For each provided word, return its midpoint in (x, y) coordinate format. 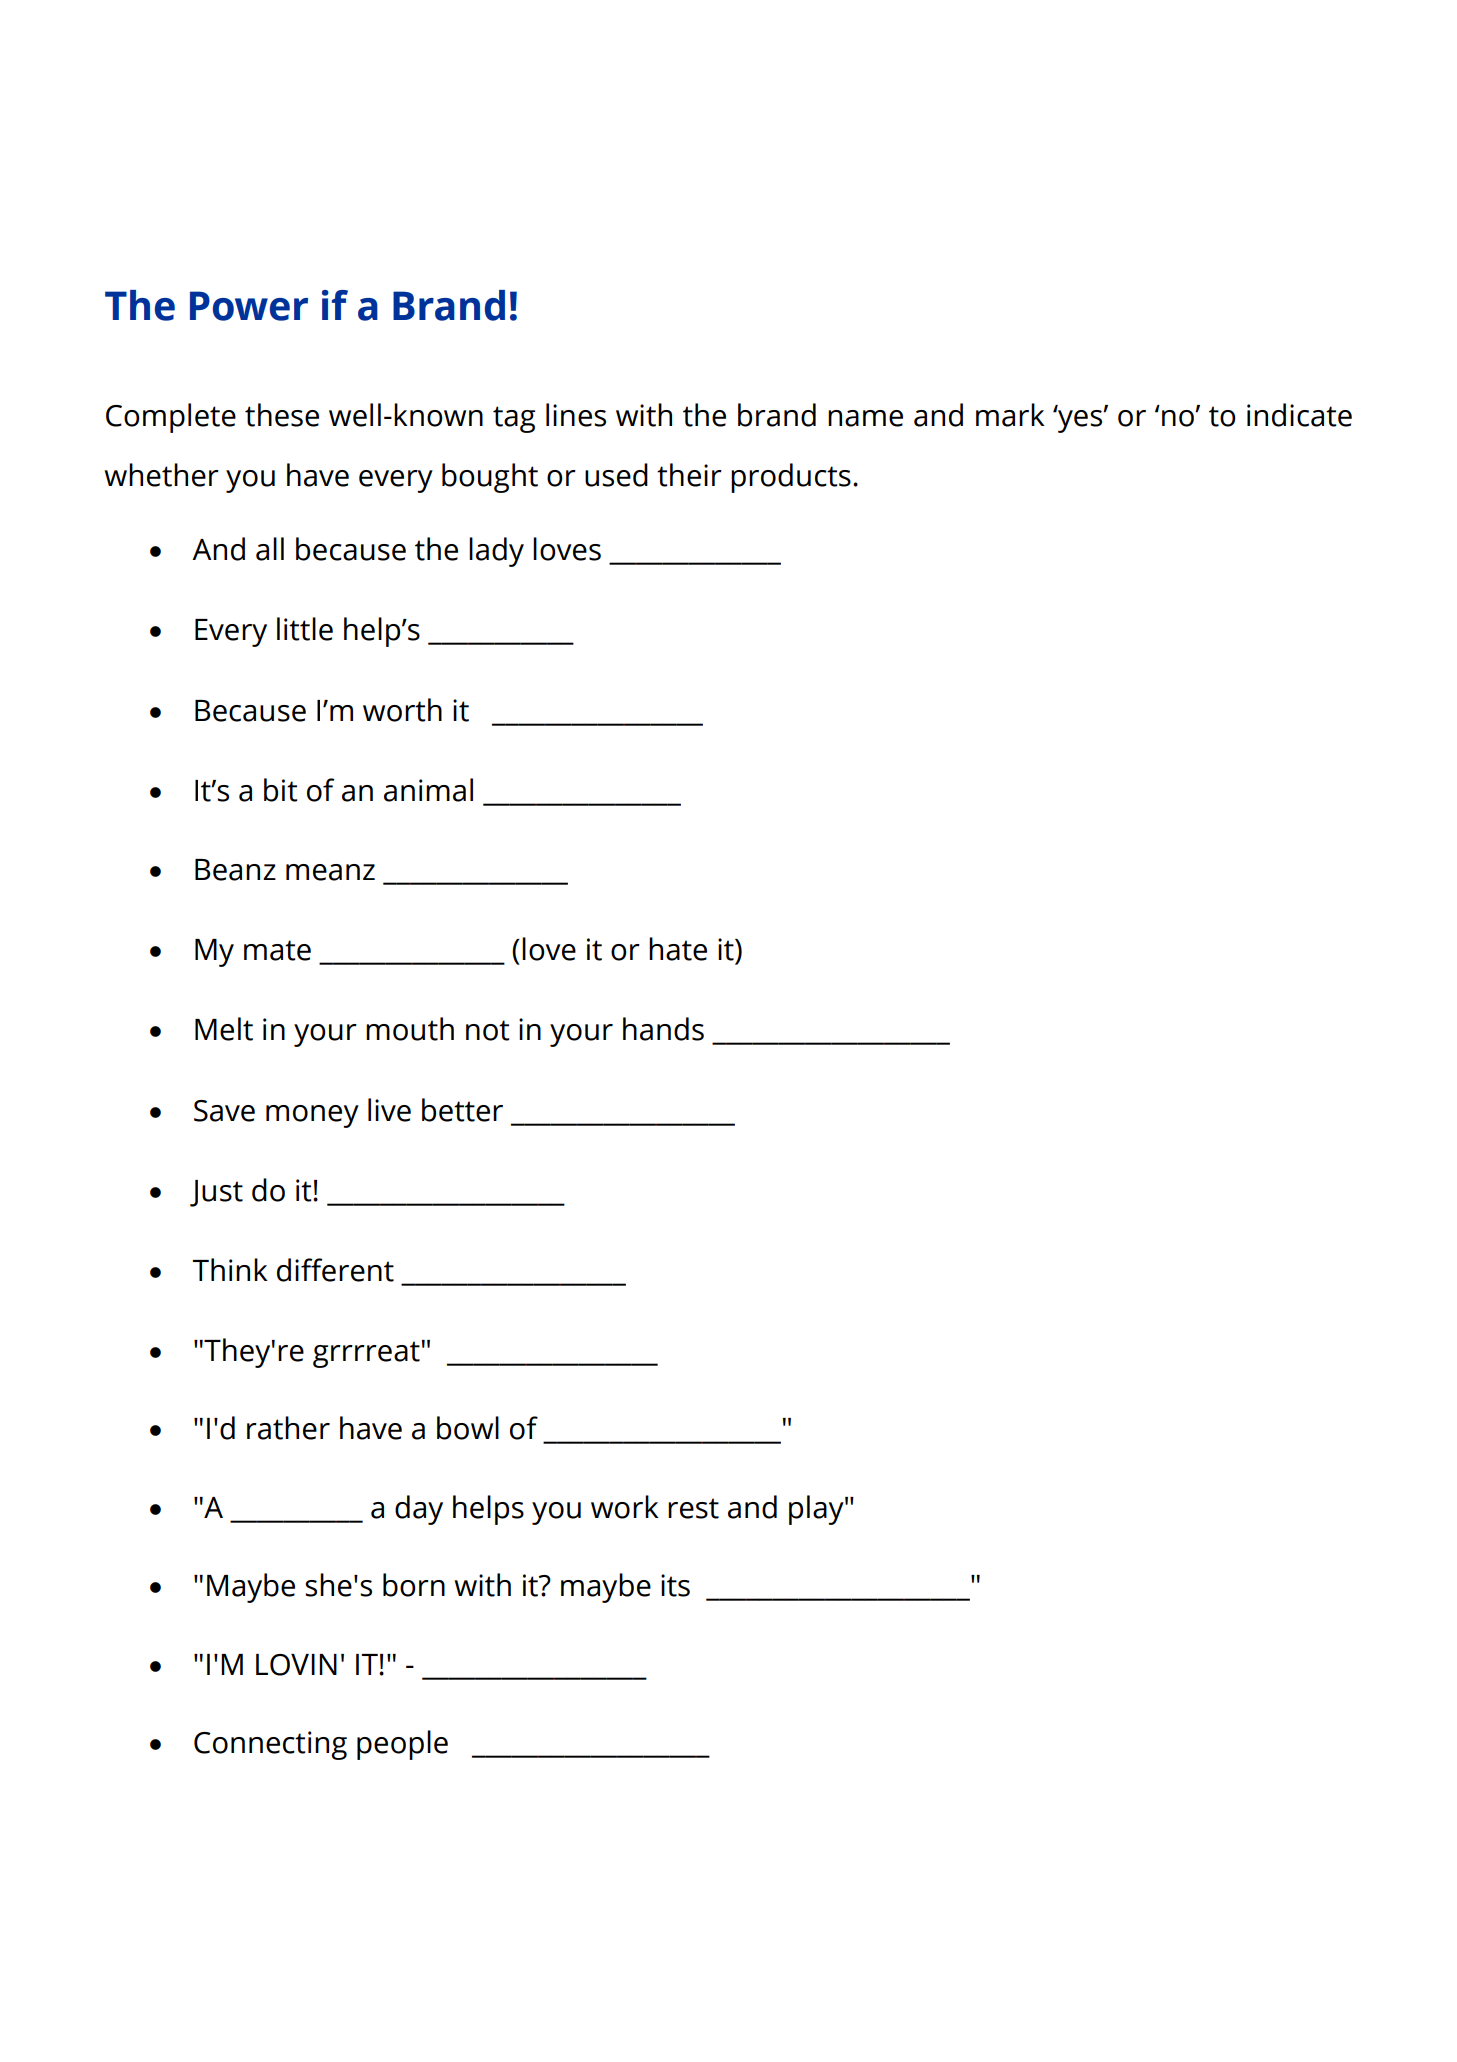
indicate (1299, 415)
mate (277, 950)
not (488, 1030)
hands (663, 1029)
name (865, 418)
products (791, 478)
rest (693, 1508)
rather (288, 1428)
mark (1010, 415)
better (462, 1110)
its (675, 1585)
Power (249, 306)
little (305, 629)
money (312, 1116)
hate (678, 949)
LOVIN (296, 1665)
